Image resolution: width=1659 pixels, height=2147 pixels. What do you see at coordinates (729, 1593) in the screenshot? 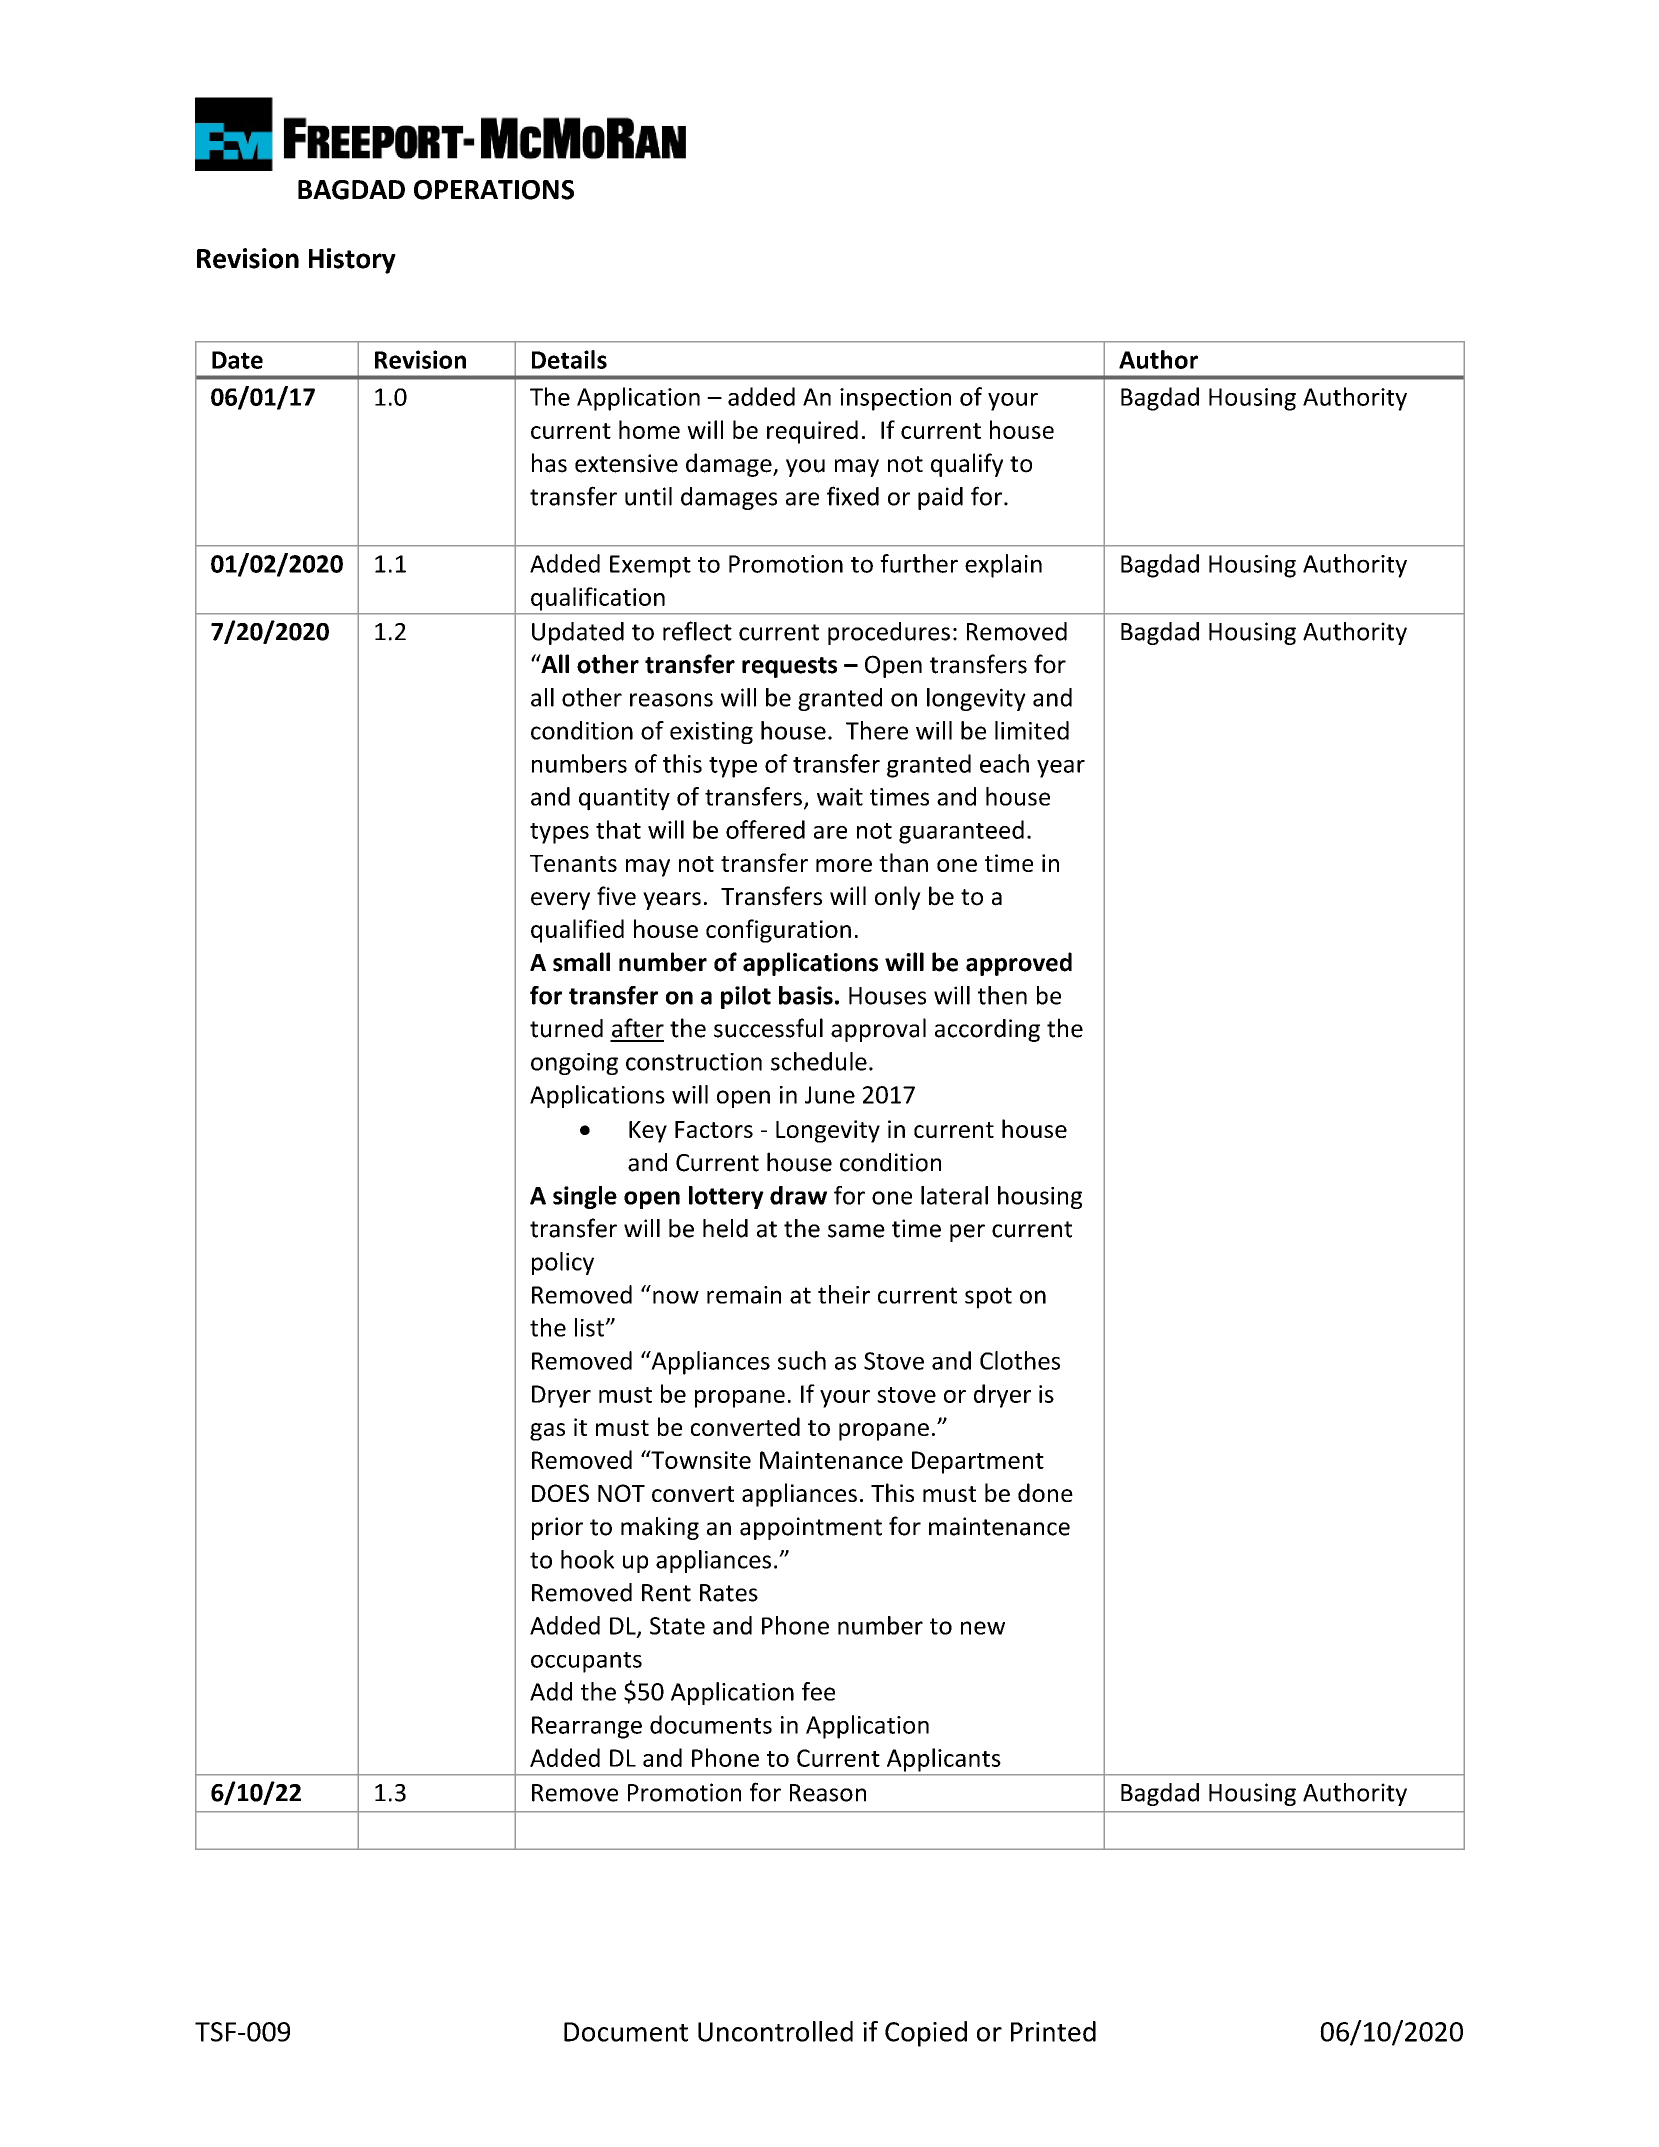
I see `Rates` at bounding box center [729, 1593].
